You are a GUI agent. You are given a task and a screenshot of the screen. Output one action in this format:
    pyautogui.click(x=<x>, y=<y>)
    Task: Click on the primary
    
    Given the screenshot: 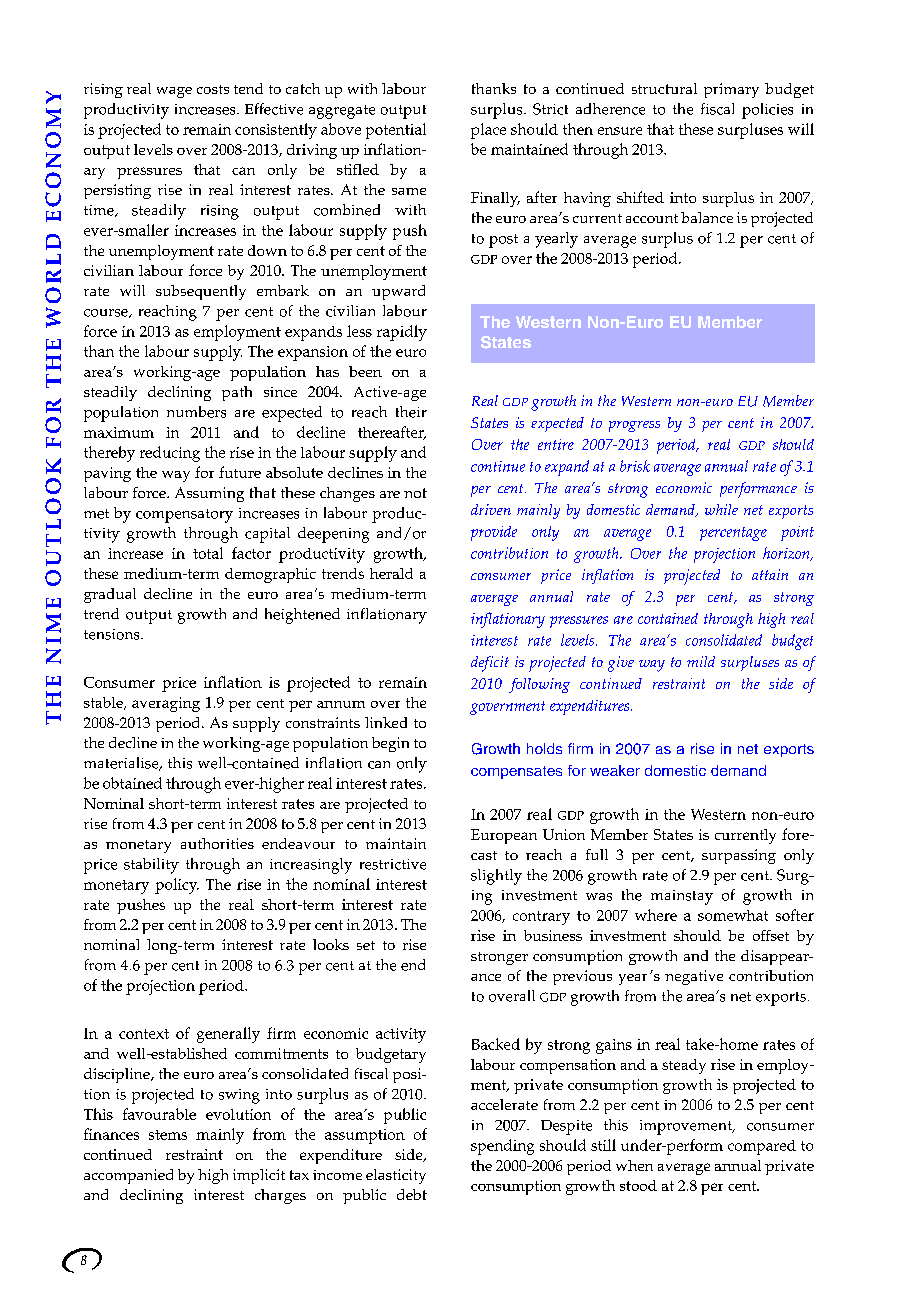 What is the action you would take?
    pyautogui.click(x=731, y=90)
